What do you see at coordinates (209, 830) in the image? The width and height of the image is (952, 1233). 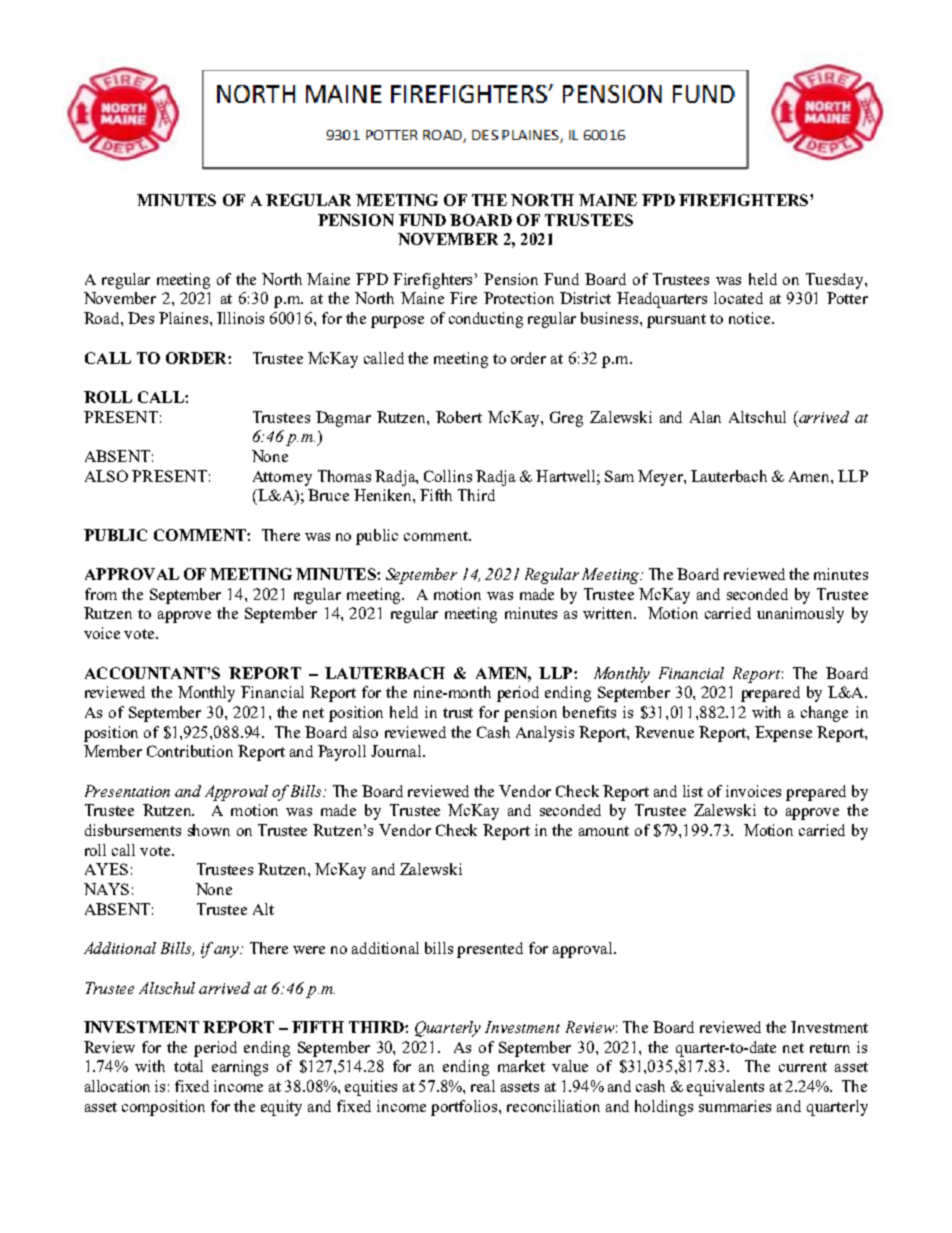 I see `shown` at bounding box center [209, 830].
